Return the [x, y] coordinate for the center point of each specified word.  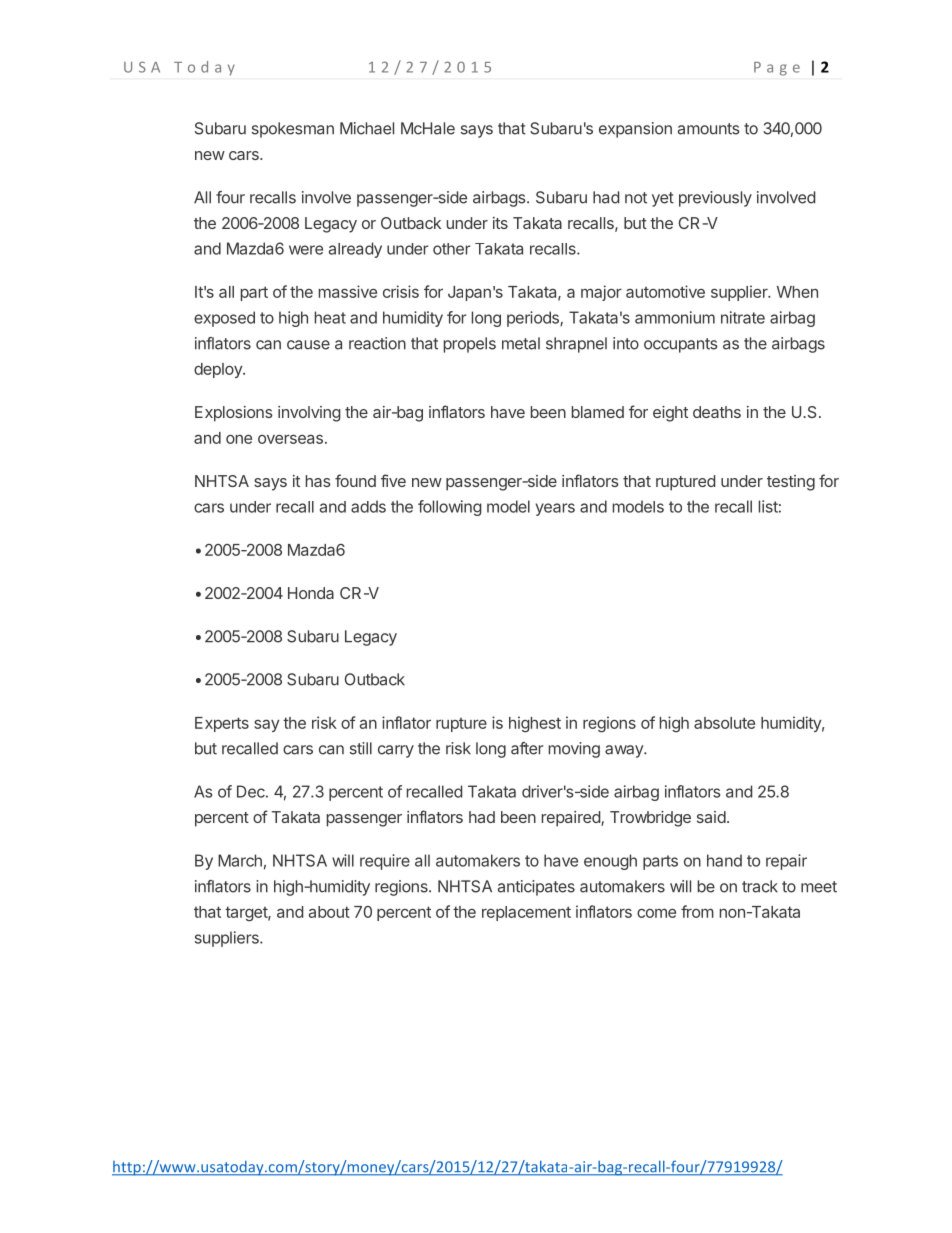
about [329, 912]
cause [308, 345]
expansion [635, 130]
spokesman [293, 130]
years [555, 509]
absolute [724, 723]
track [760, 886]
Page [777, 69]
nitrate [743, 317]
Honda [311, 593]
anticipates [536, 888]
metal [521, 343]
